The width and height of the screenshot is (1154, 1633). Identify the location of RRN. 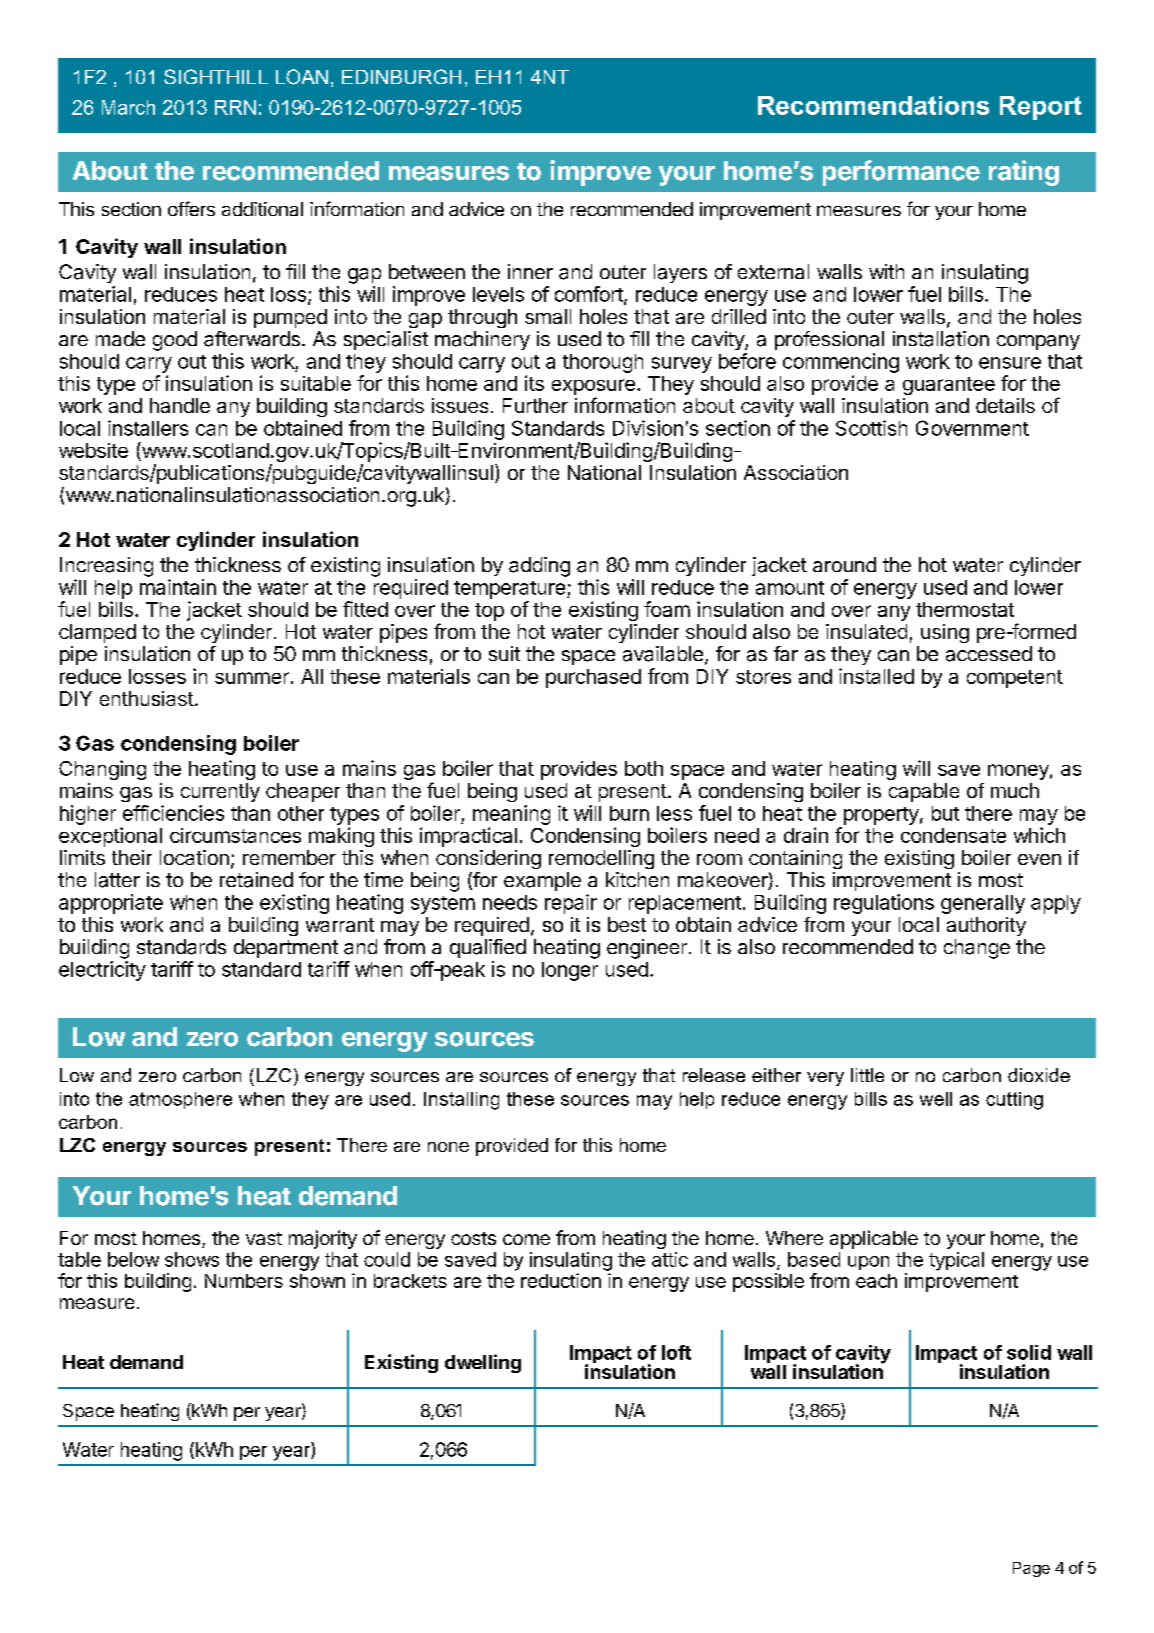
(235, 107).
